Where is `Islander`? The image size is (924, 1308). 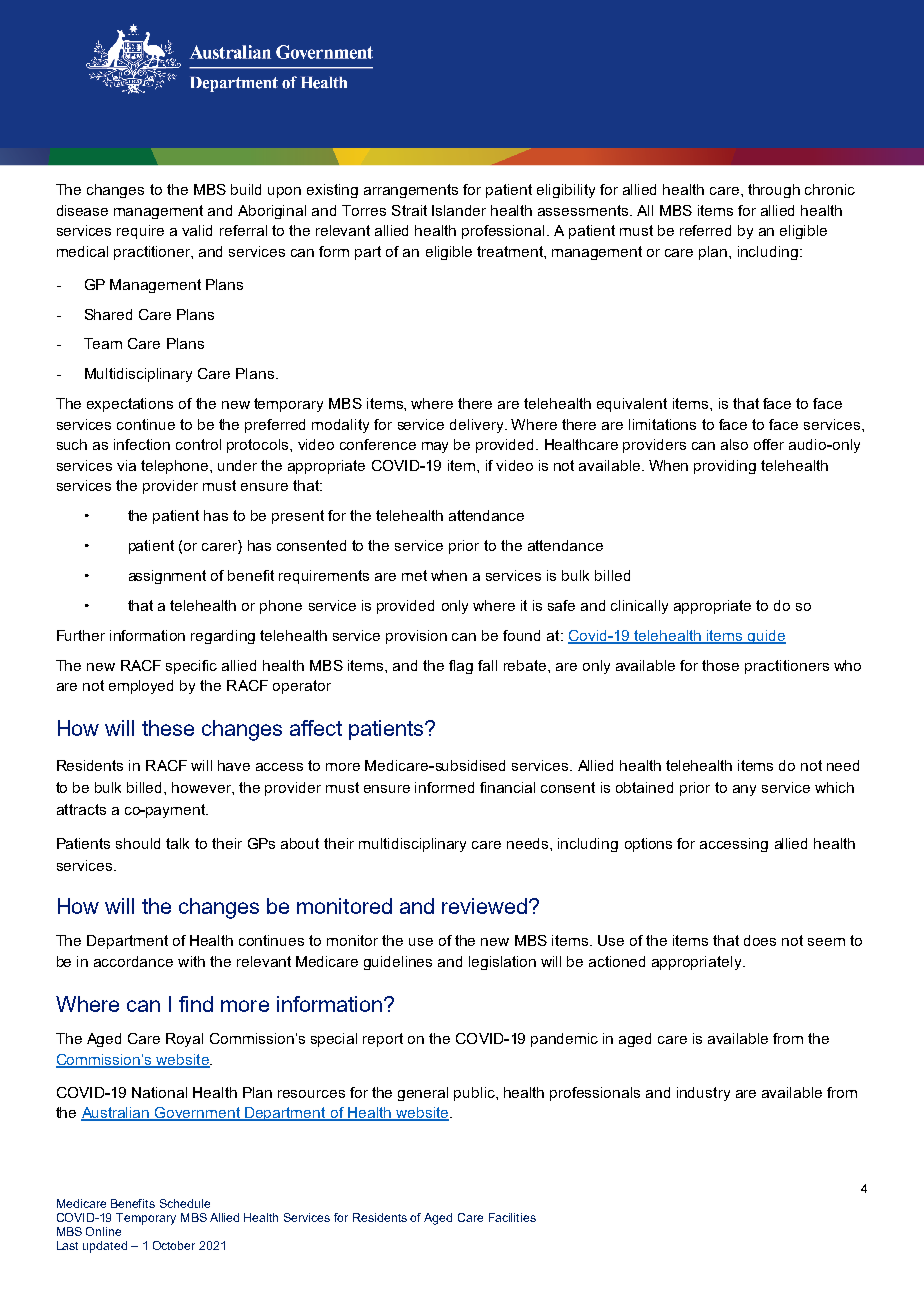 Islander is located at coordinates (459, 210).
